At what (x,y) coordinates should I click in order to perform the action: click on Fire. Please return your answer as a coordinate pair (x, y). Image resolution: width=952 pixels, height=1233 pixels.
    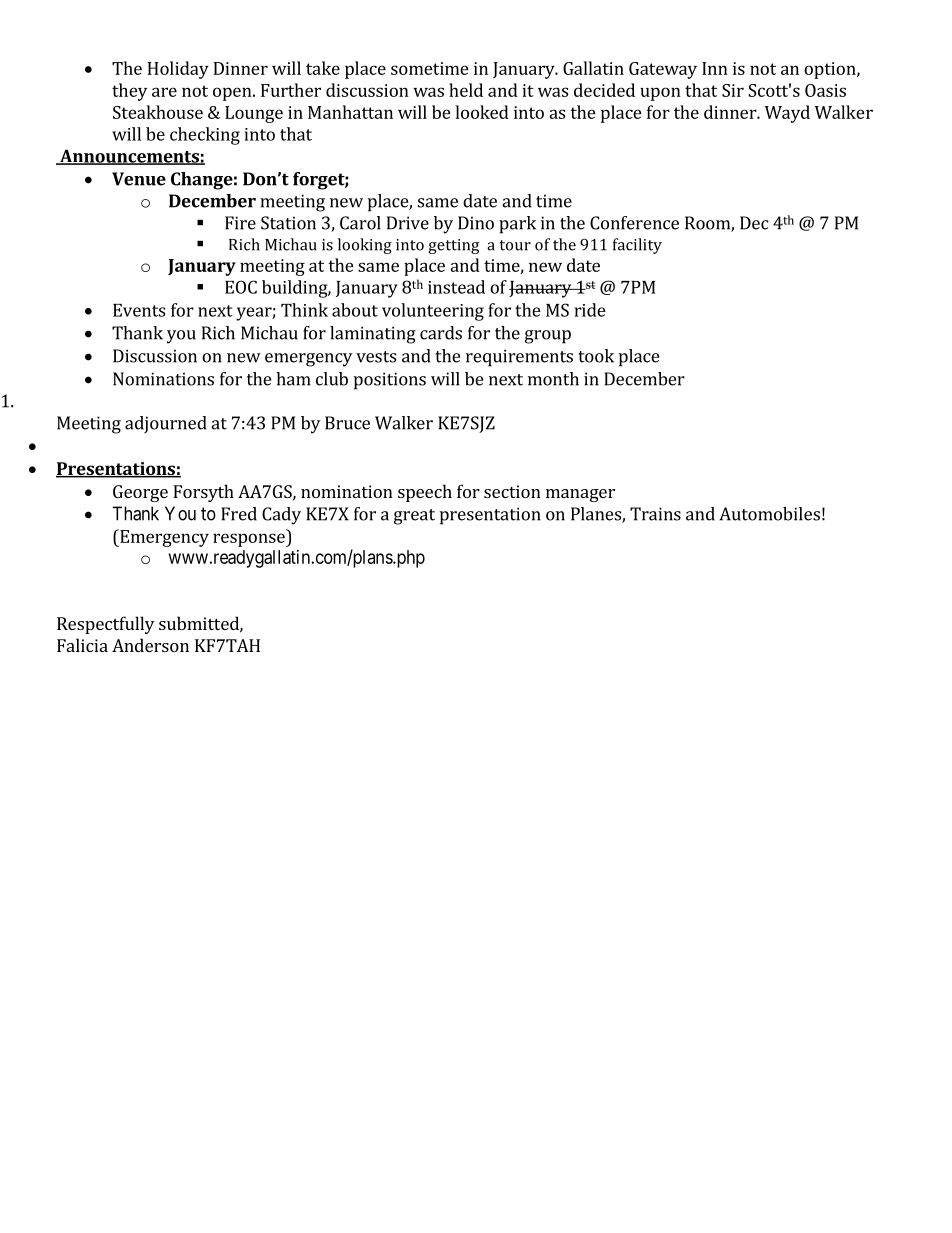
    Looking at the image, I should click on (240, 223).
